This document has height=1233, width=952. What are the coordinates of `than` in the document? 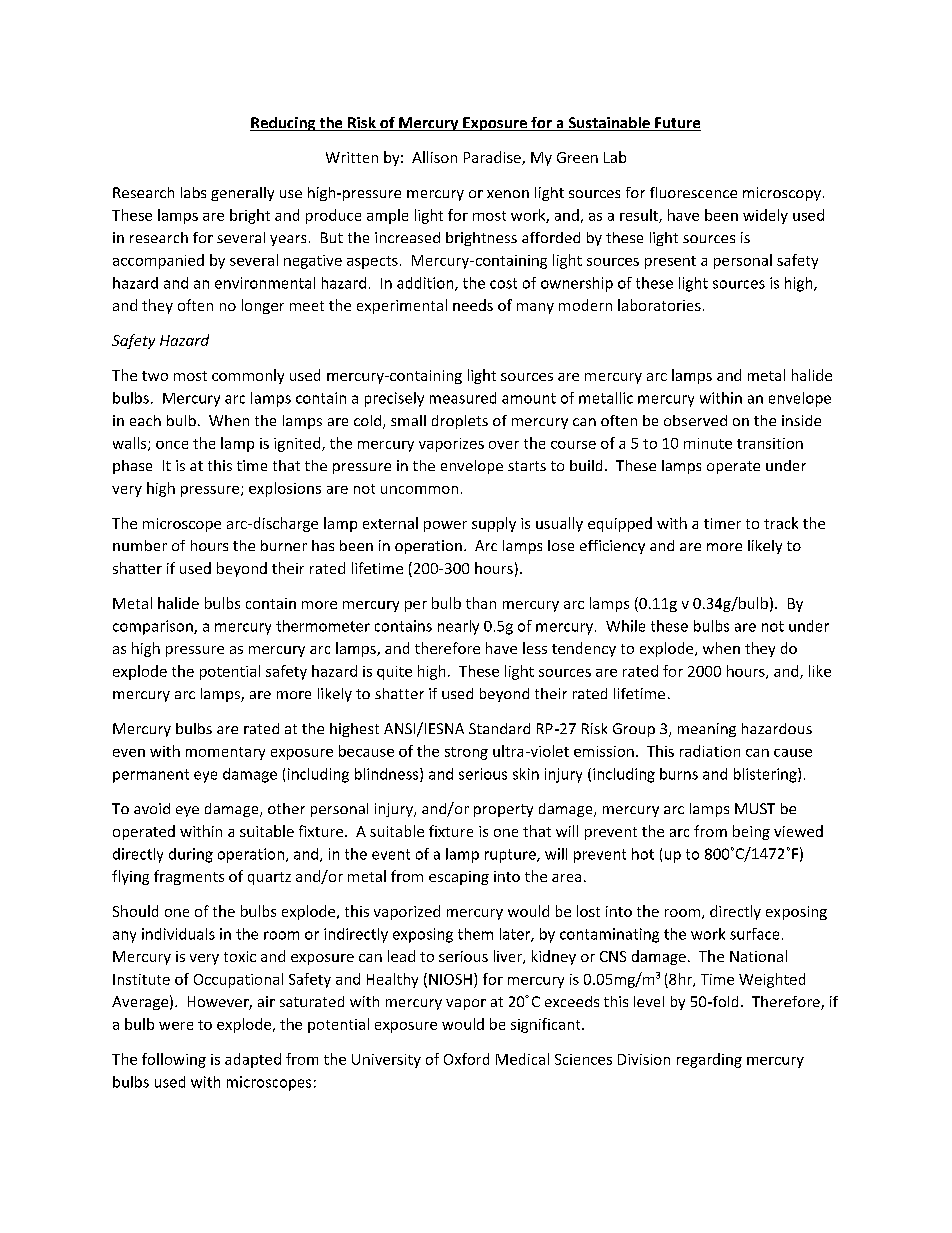 It's located at (481, 603).
